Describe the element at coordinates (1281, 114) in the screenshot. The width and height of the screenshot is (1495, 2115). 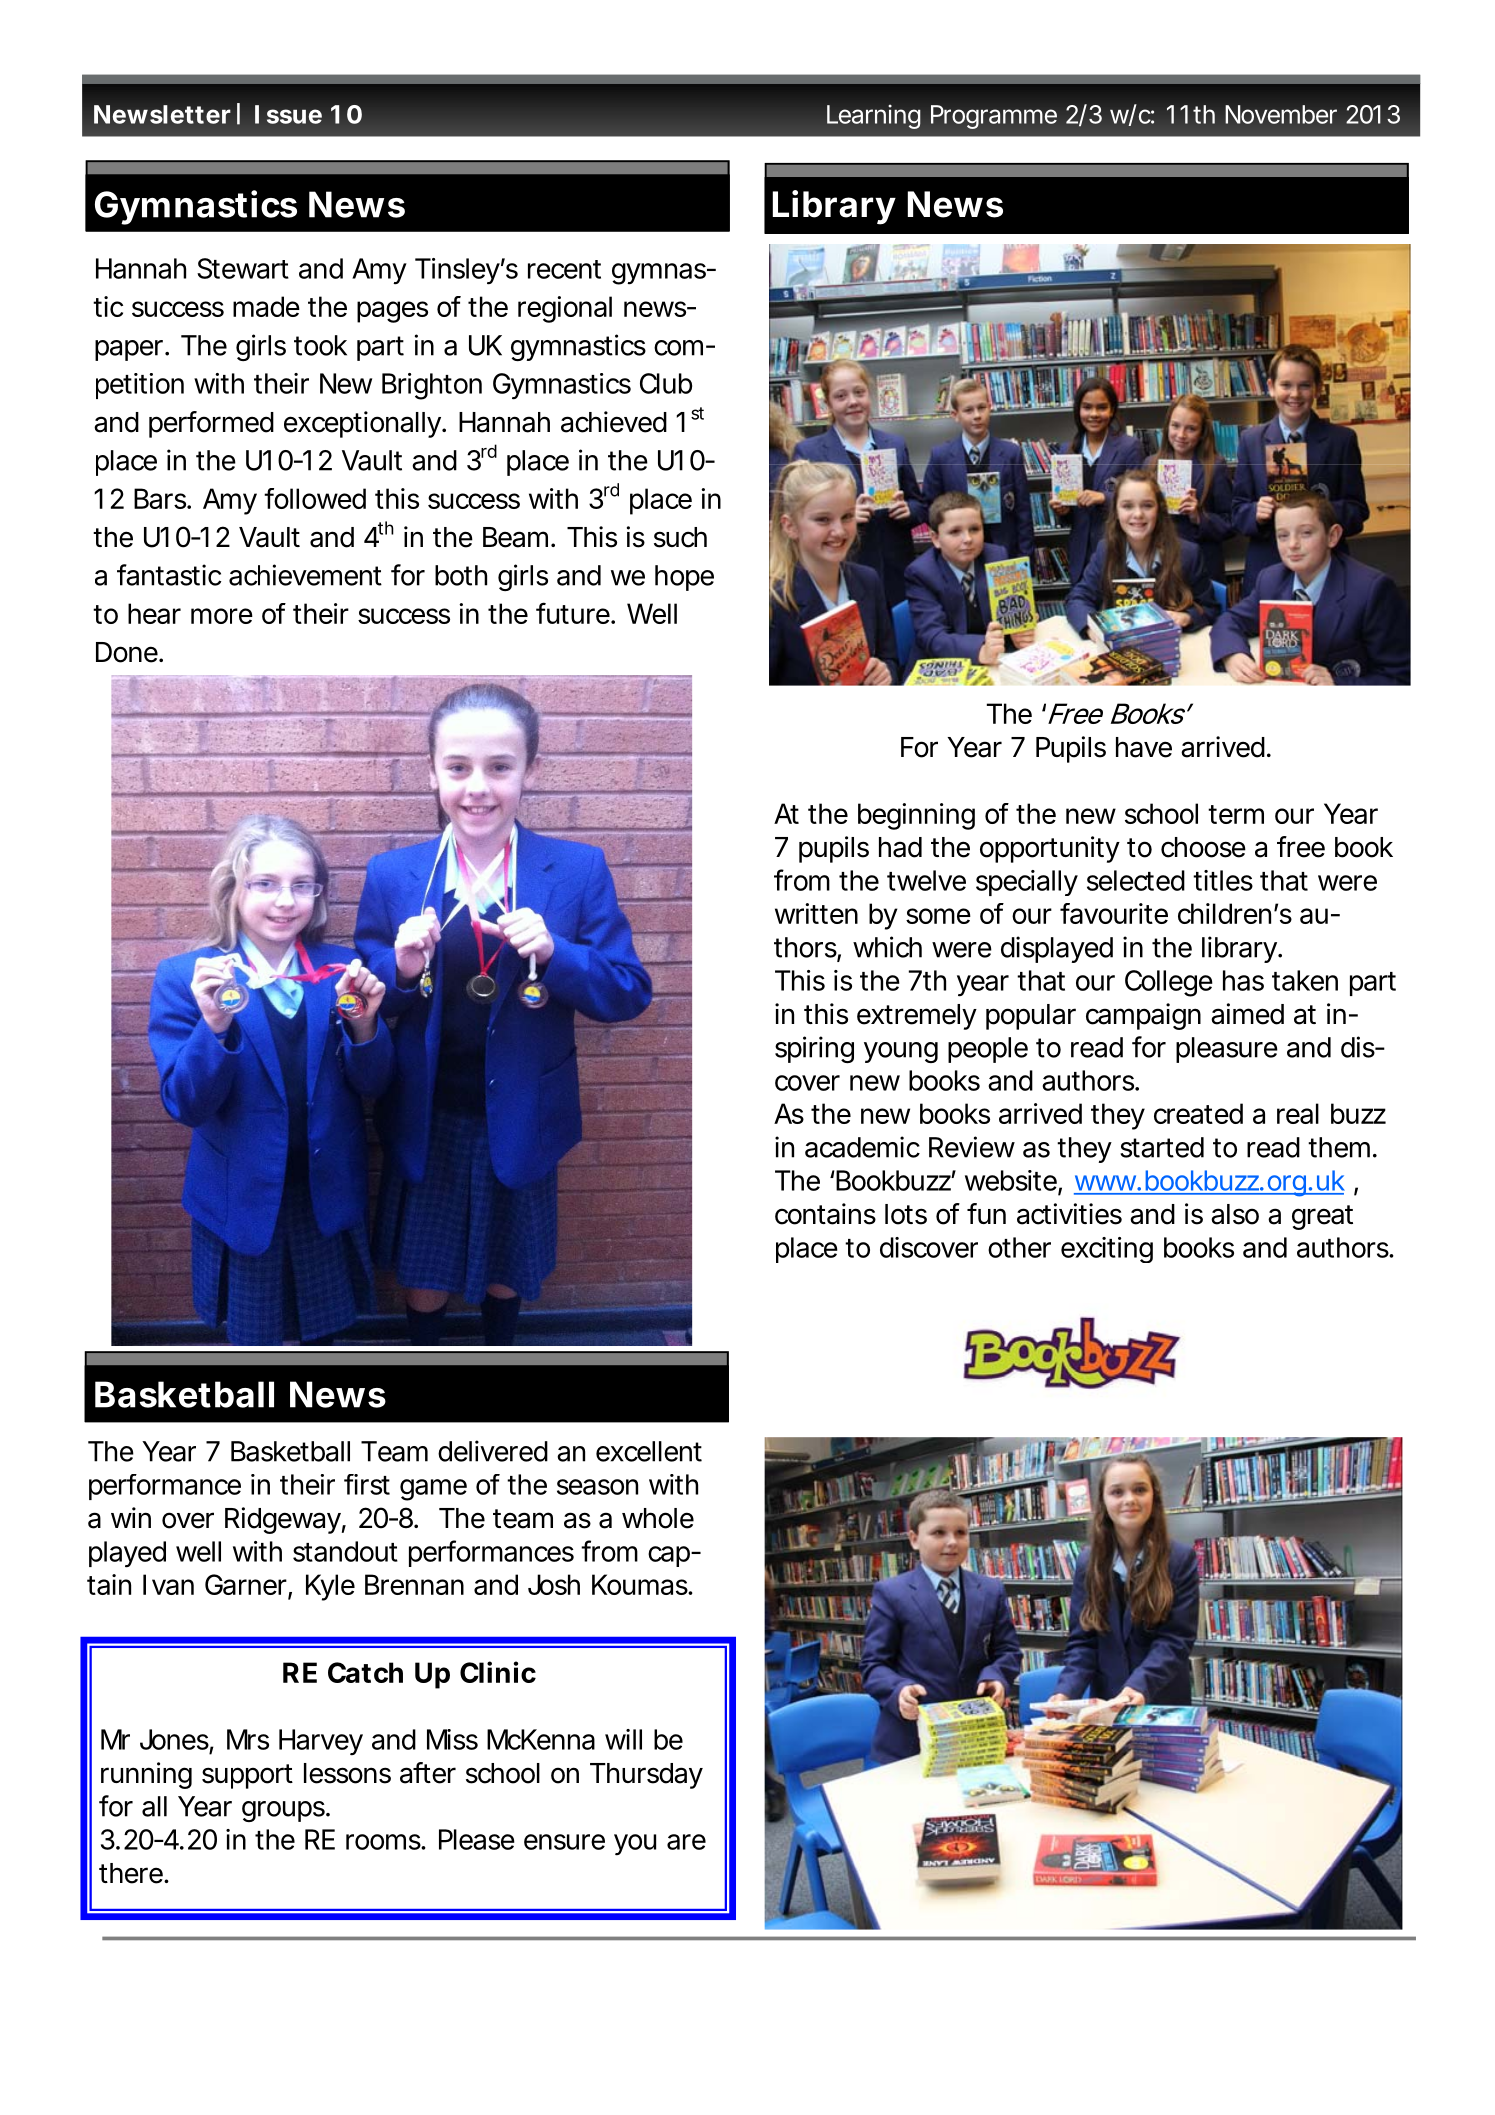
I see `November` at that location.
